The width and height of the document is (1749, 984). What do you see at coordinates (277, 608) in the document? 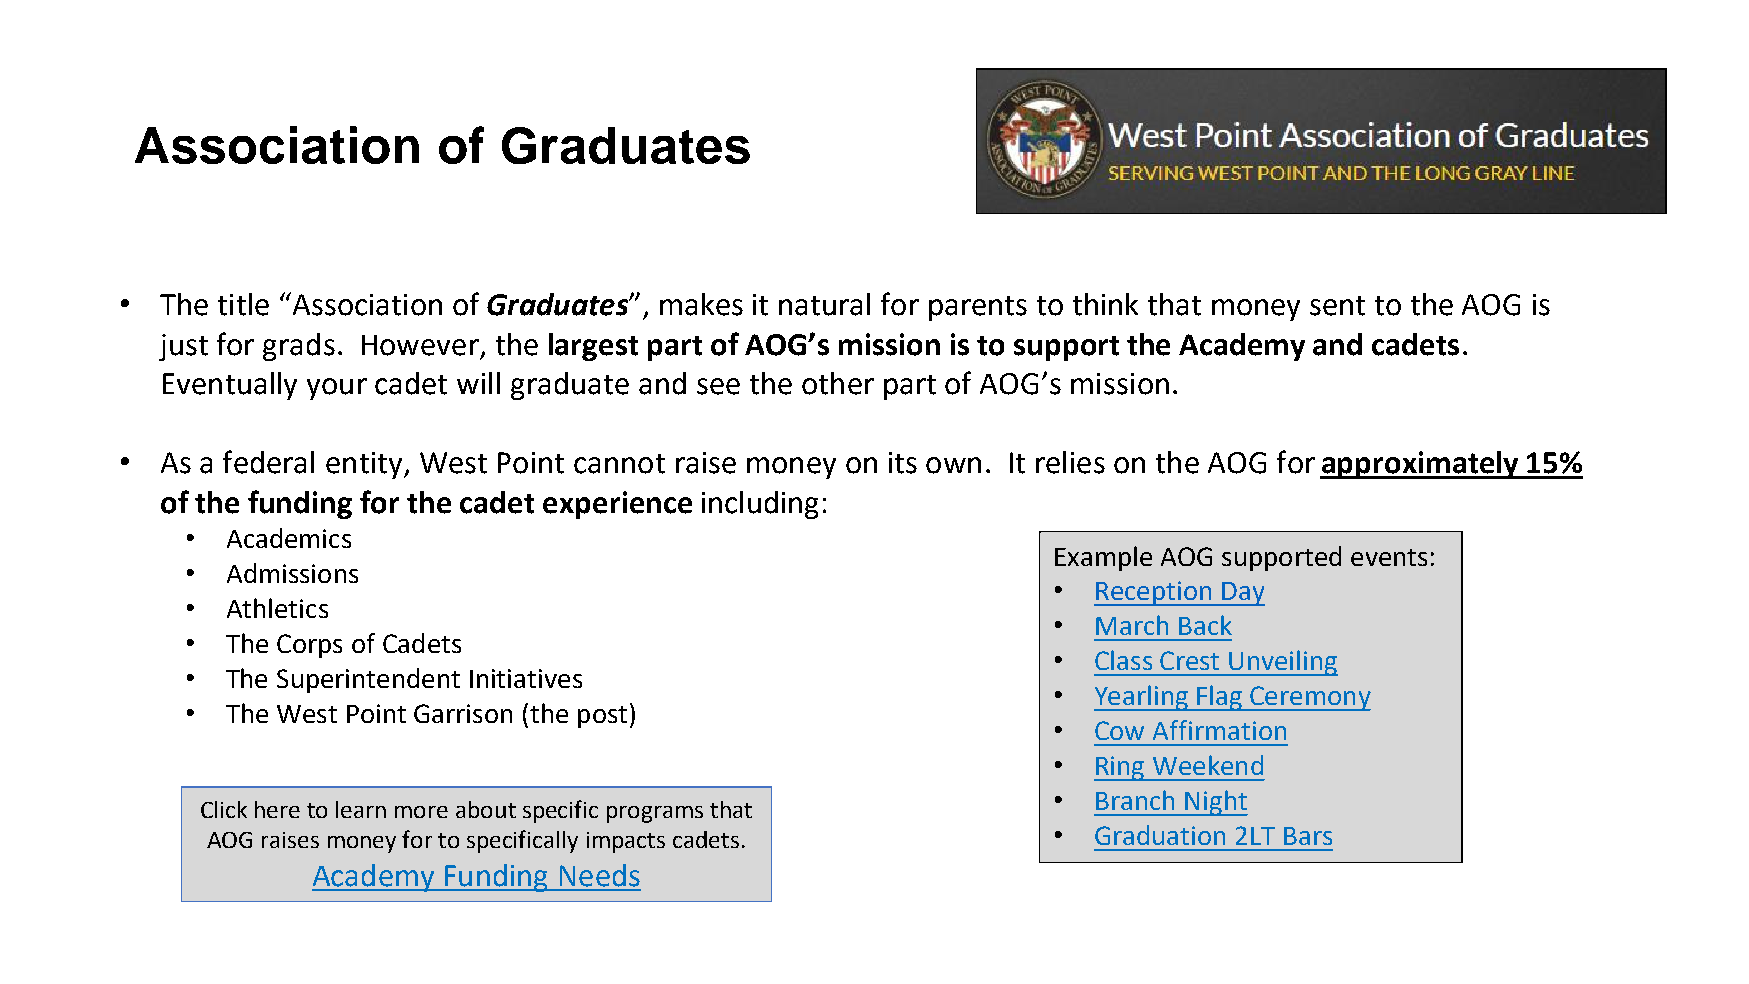
I see `Athletics` at bounding box center [277, 608].
